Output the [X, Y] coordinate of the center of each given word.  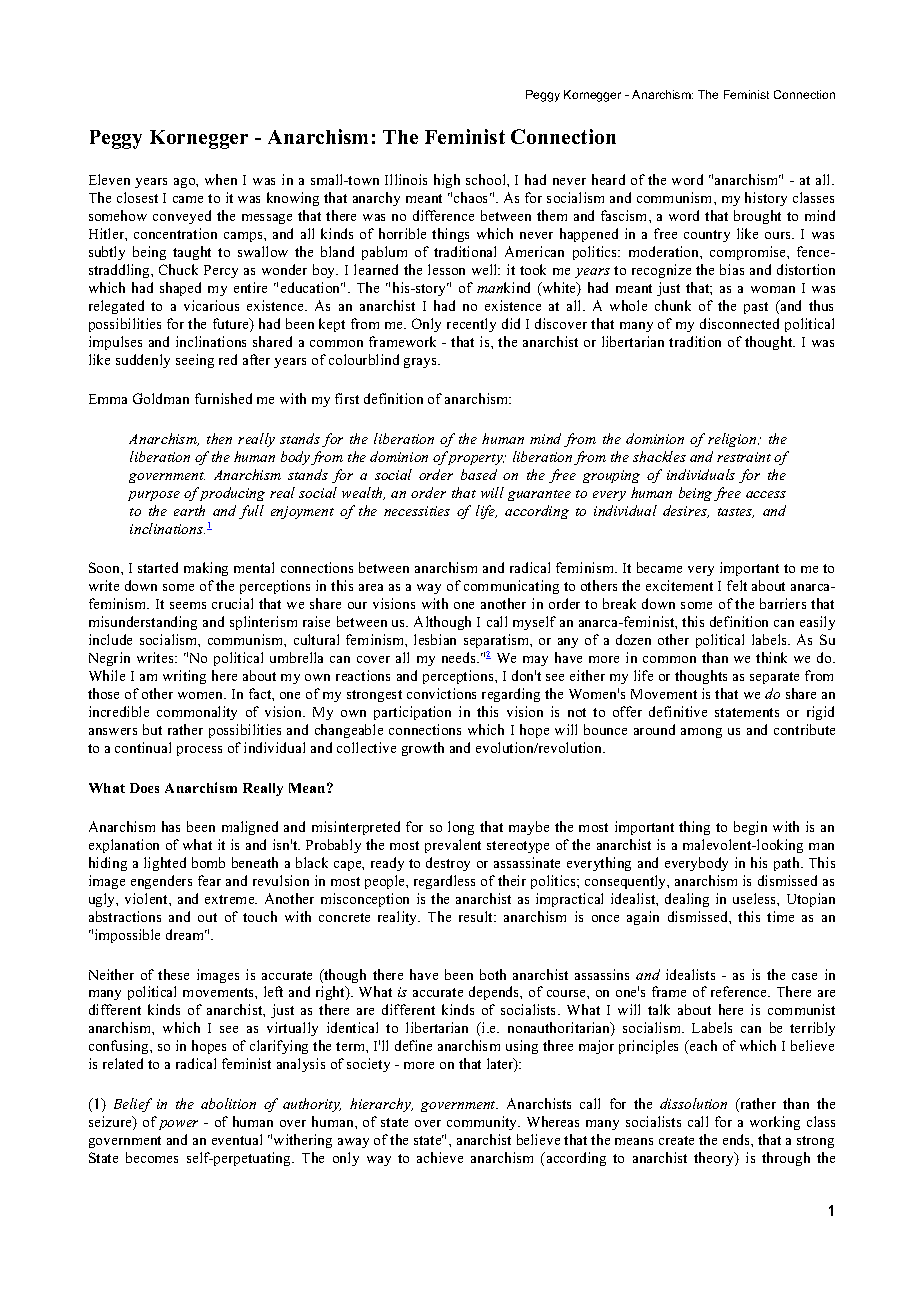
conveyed [182, 217]
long [461, 828]
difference [443, 215]
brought [757, 217]
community [483, 1123]
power [178, 1125]
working [775, 1123]
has [171, 826]
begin [750, 828]
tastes [736, 513]
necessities [417, 511]
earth [189, 510]
